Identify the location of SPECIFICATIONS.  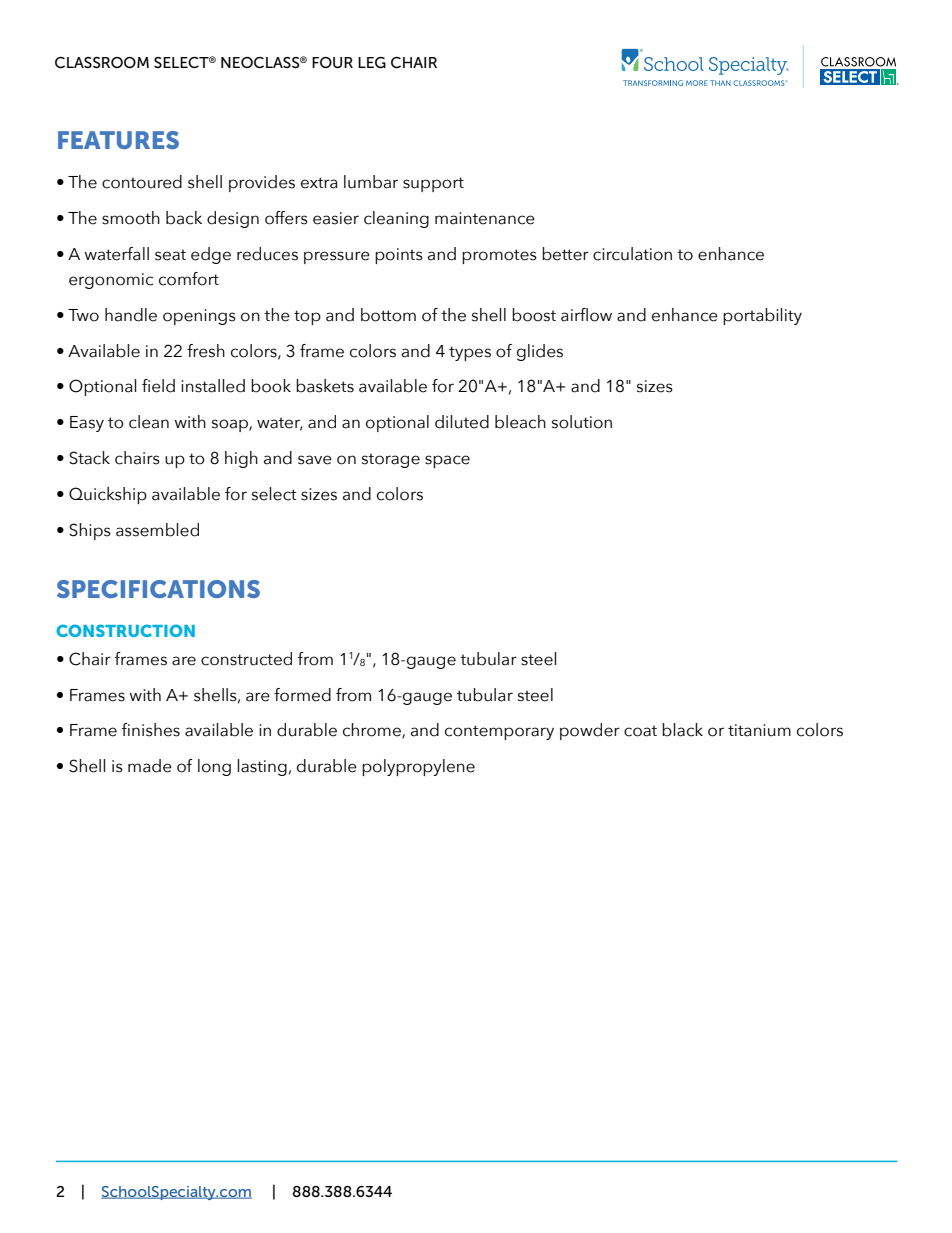
(158, 589).
